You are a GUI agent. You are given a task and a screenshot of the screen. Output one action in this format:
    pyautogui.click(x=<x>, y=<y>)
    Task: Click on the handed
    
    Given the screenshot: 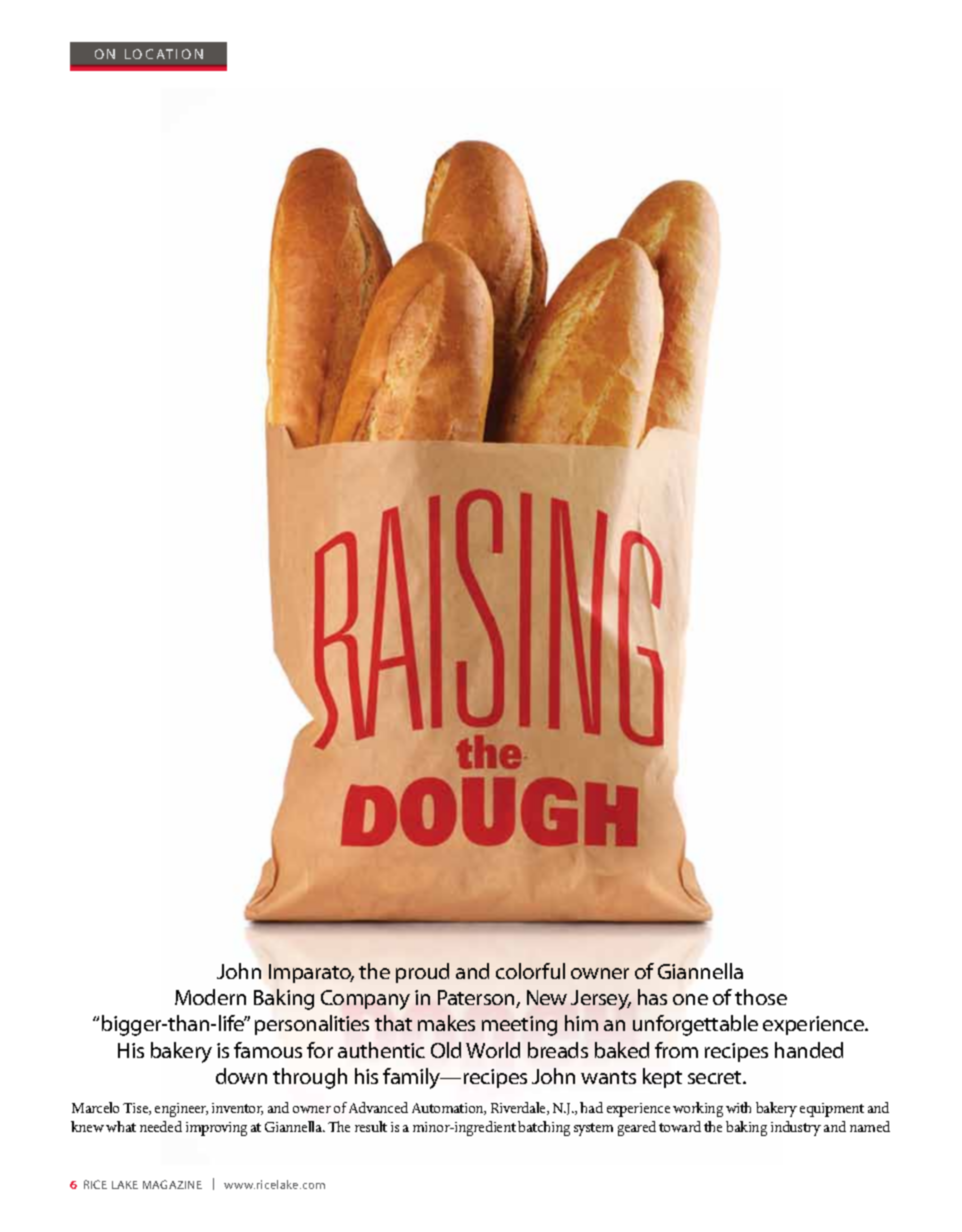 What is the action you would take?
    pyautogui.click(x=809, y=1050)
